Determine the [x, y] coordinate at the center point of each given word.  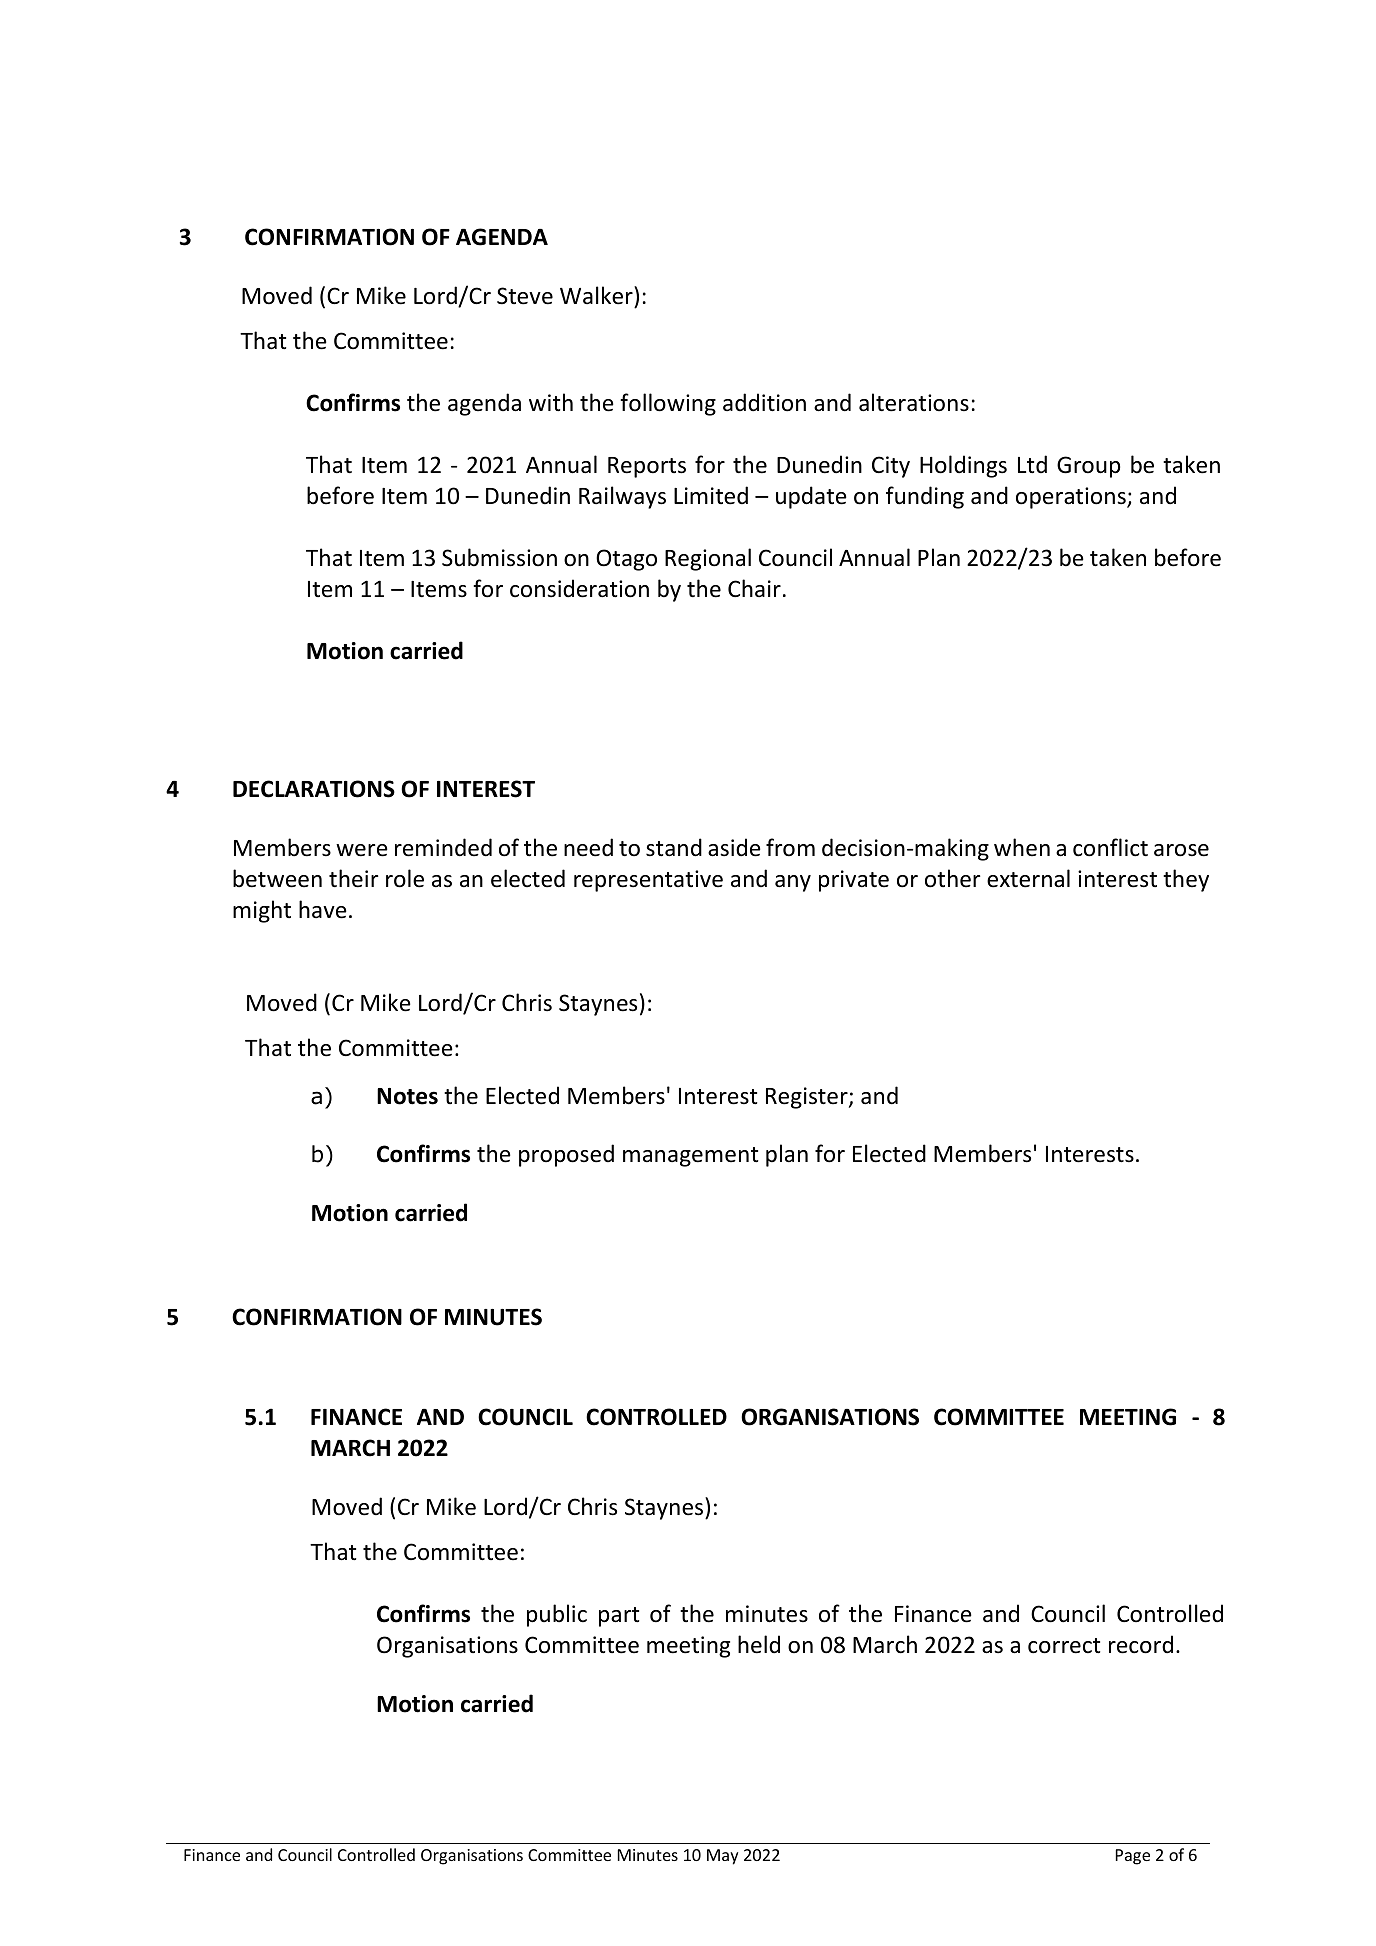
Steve [525, 296]
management [690, 1157]
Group [1088, 467]
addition [764, 402]
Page [1133, 1857]
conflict [1110, 847]
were [362, 850]
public [557, 1615]
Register [808, 1098]
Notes [407, 1096]
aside [734, 847]
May [722, 1857]
